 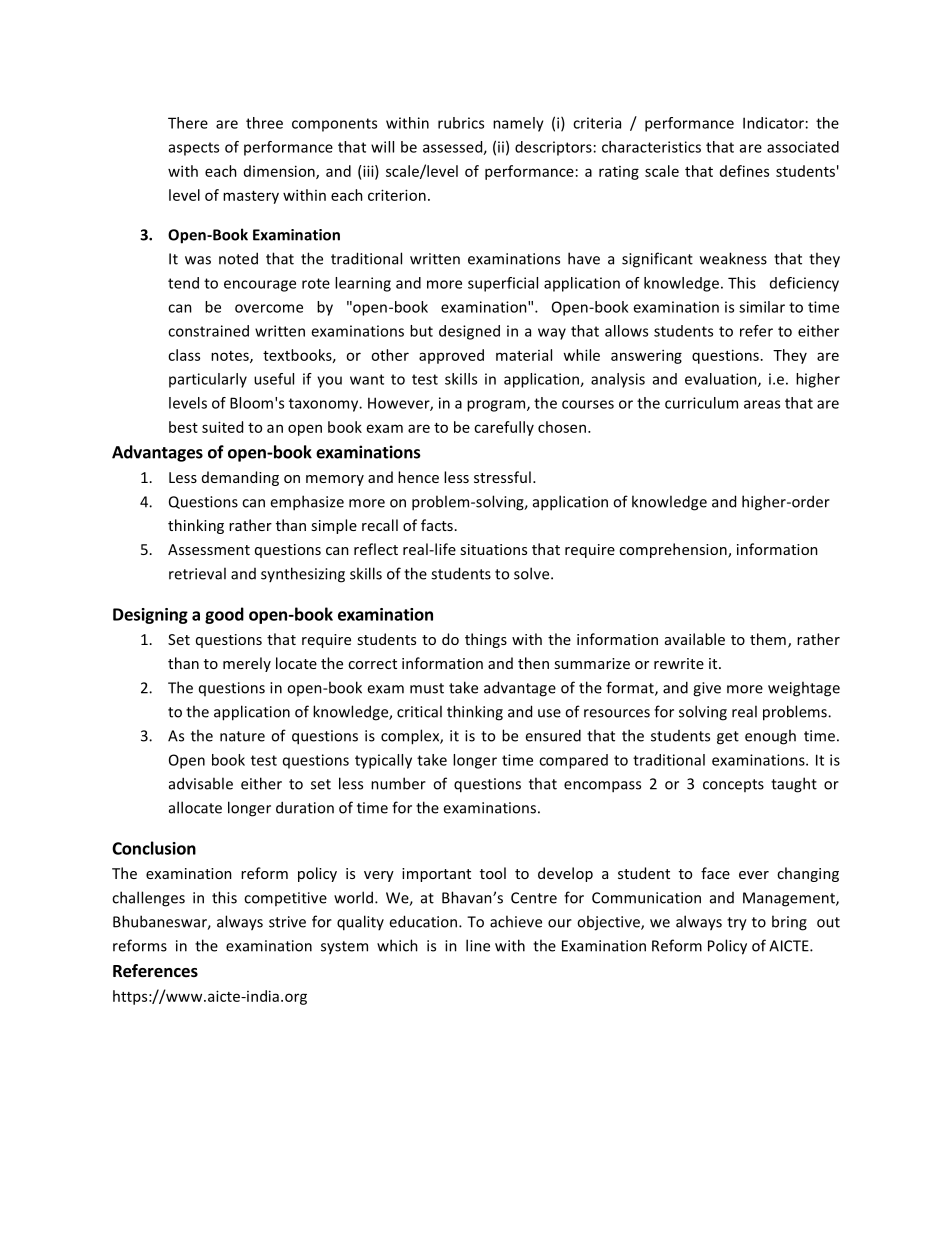 What do you see at coordinates (516, 921) in the screenshot?
I see `achieve` at bounding box center [516, 921].
